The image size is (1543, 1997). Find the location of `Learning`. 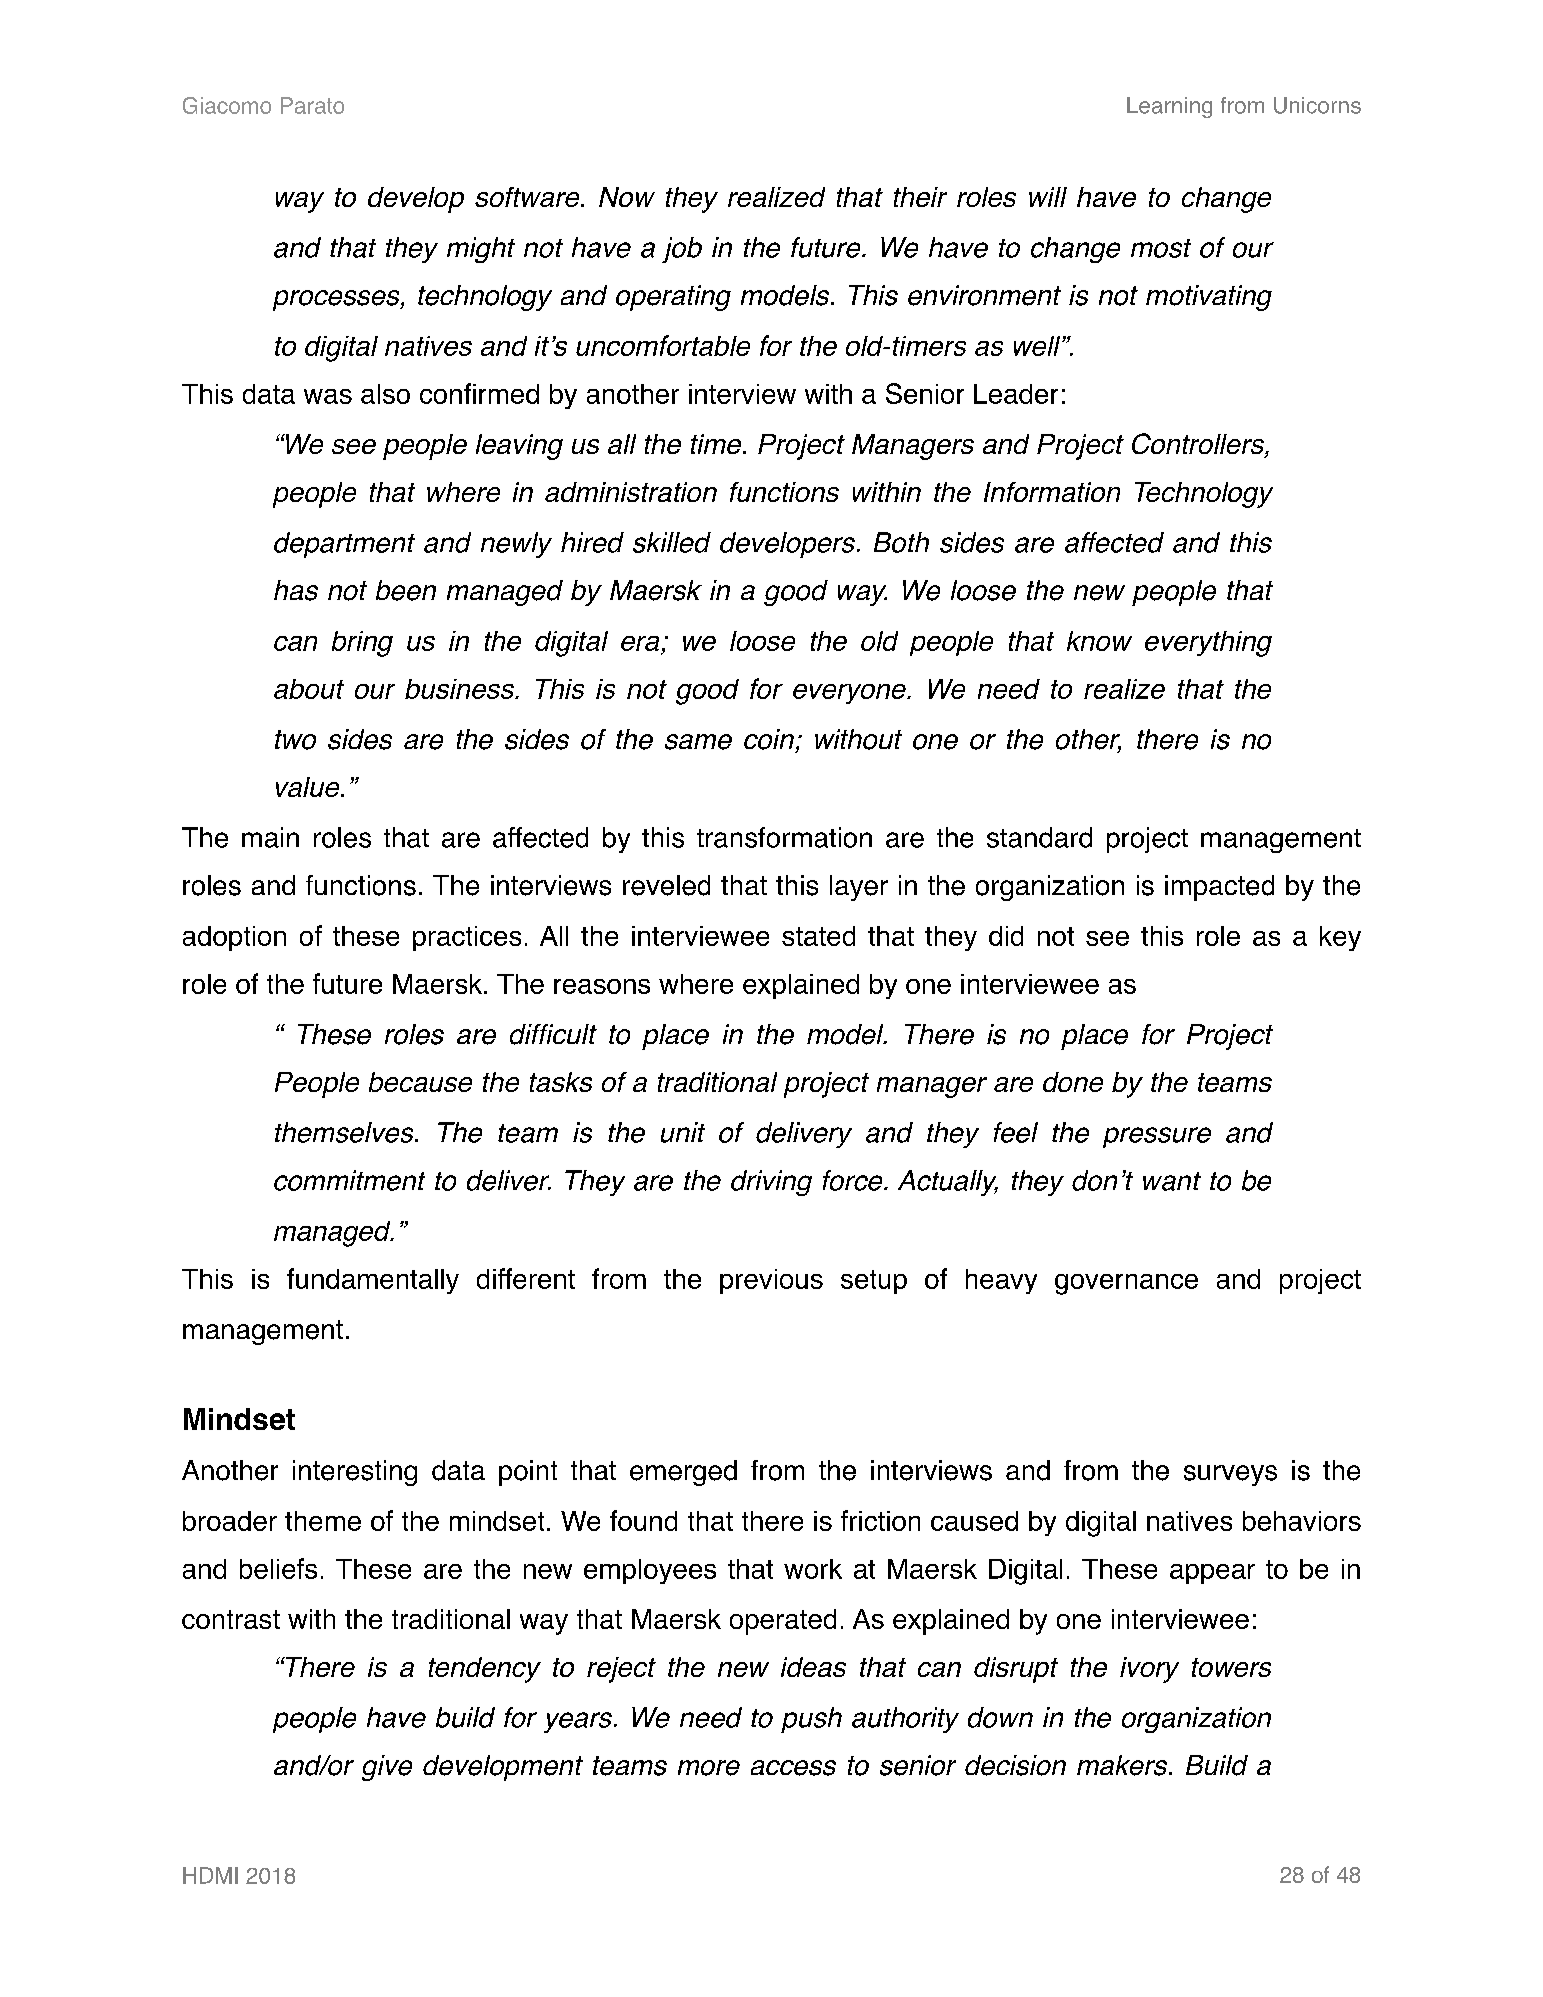

Learning is located at coordinates (1169, 107).
